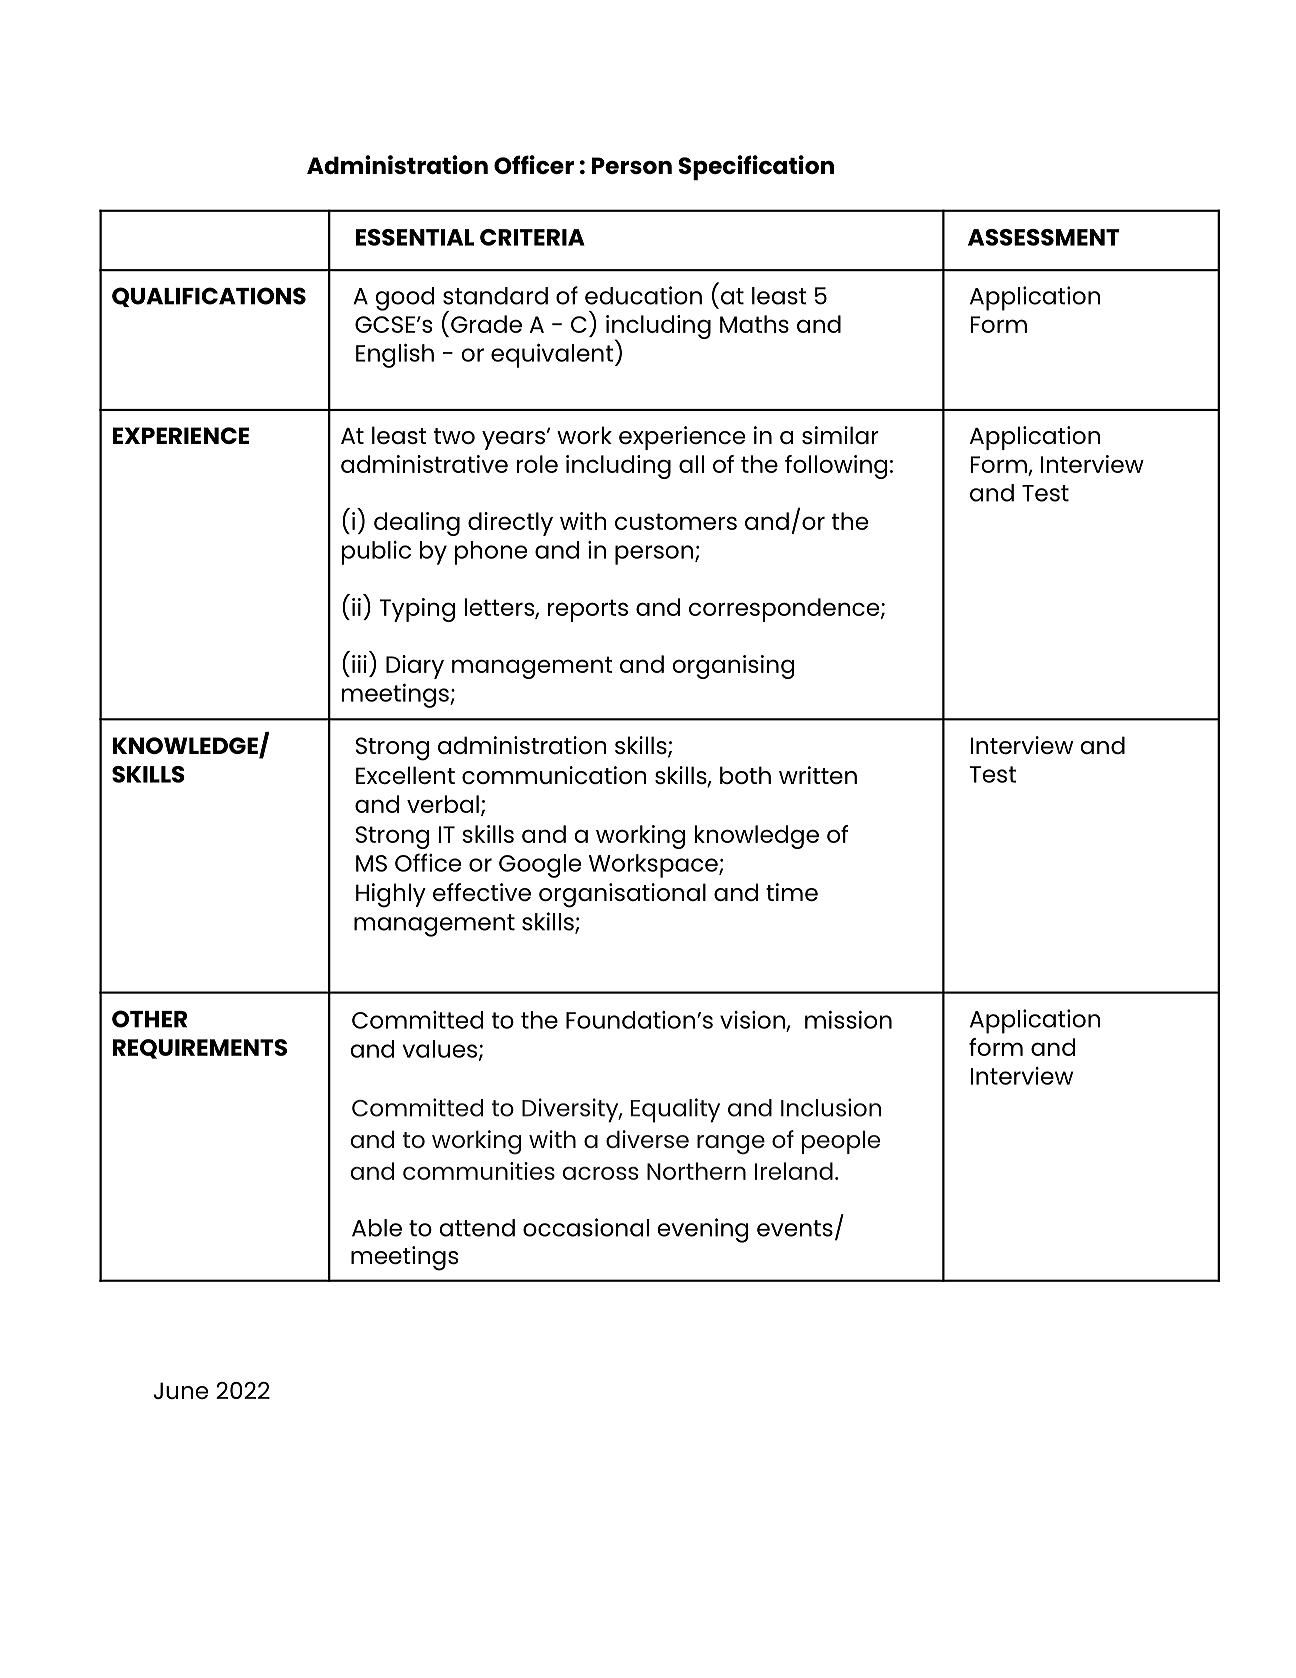 The height and width of the screenshot is (1678, 1296). What do you see at coordinates (200, 1049) in the screenshot?
I see `REQUIREMENTS` at bounding box center [200, 1049].
